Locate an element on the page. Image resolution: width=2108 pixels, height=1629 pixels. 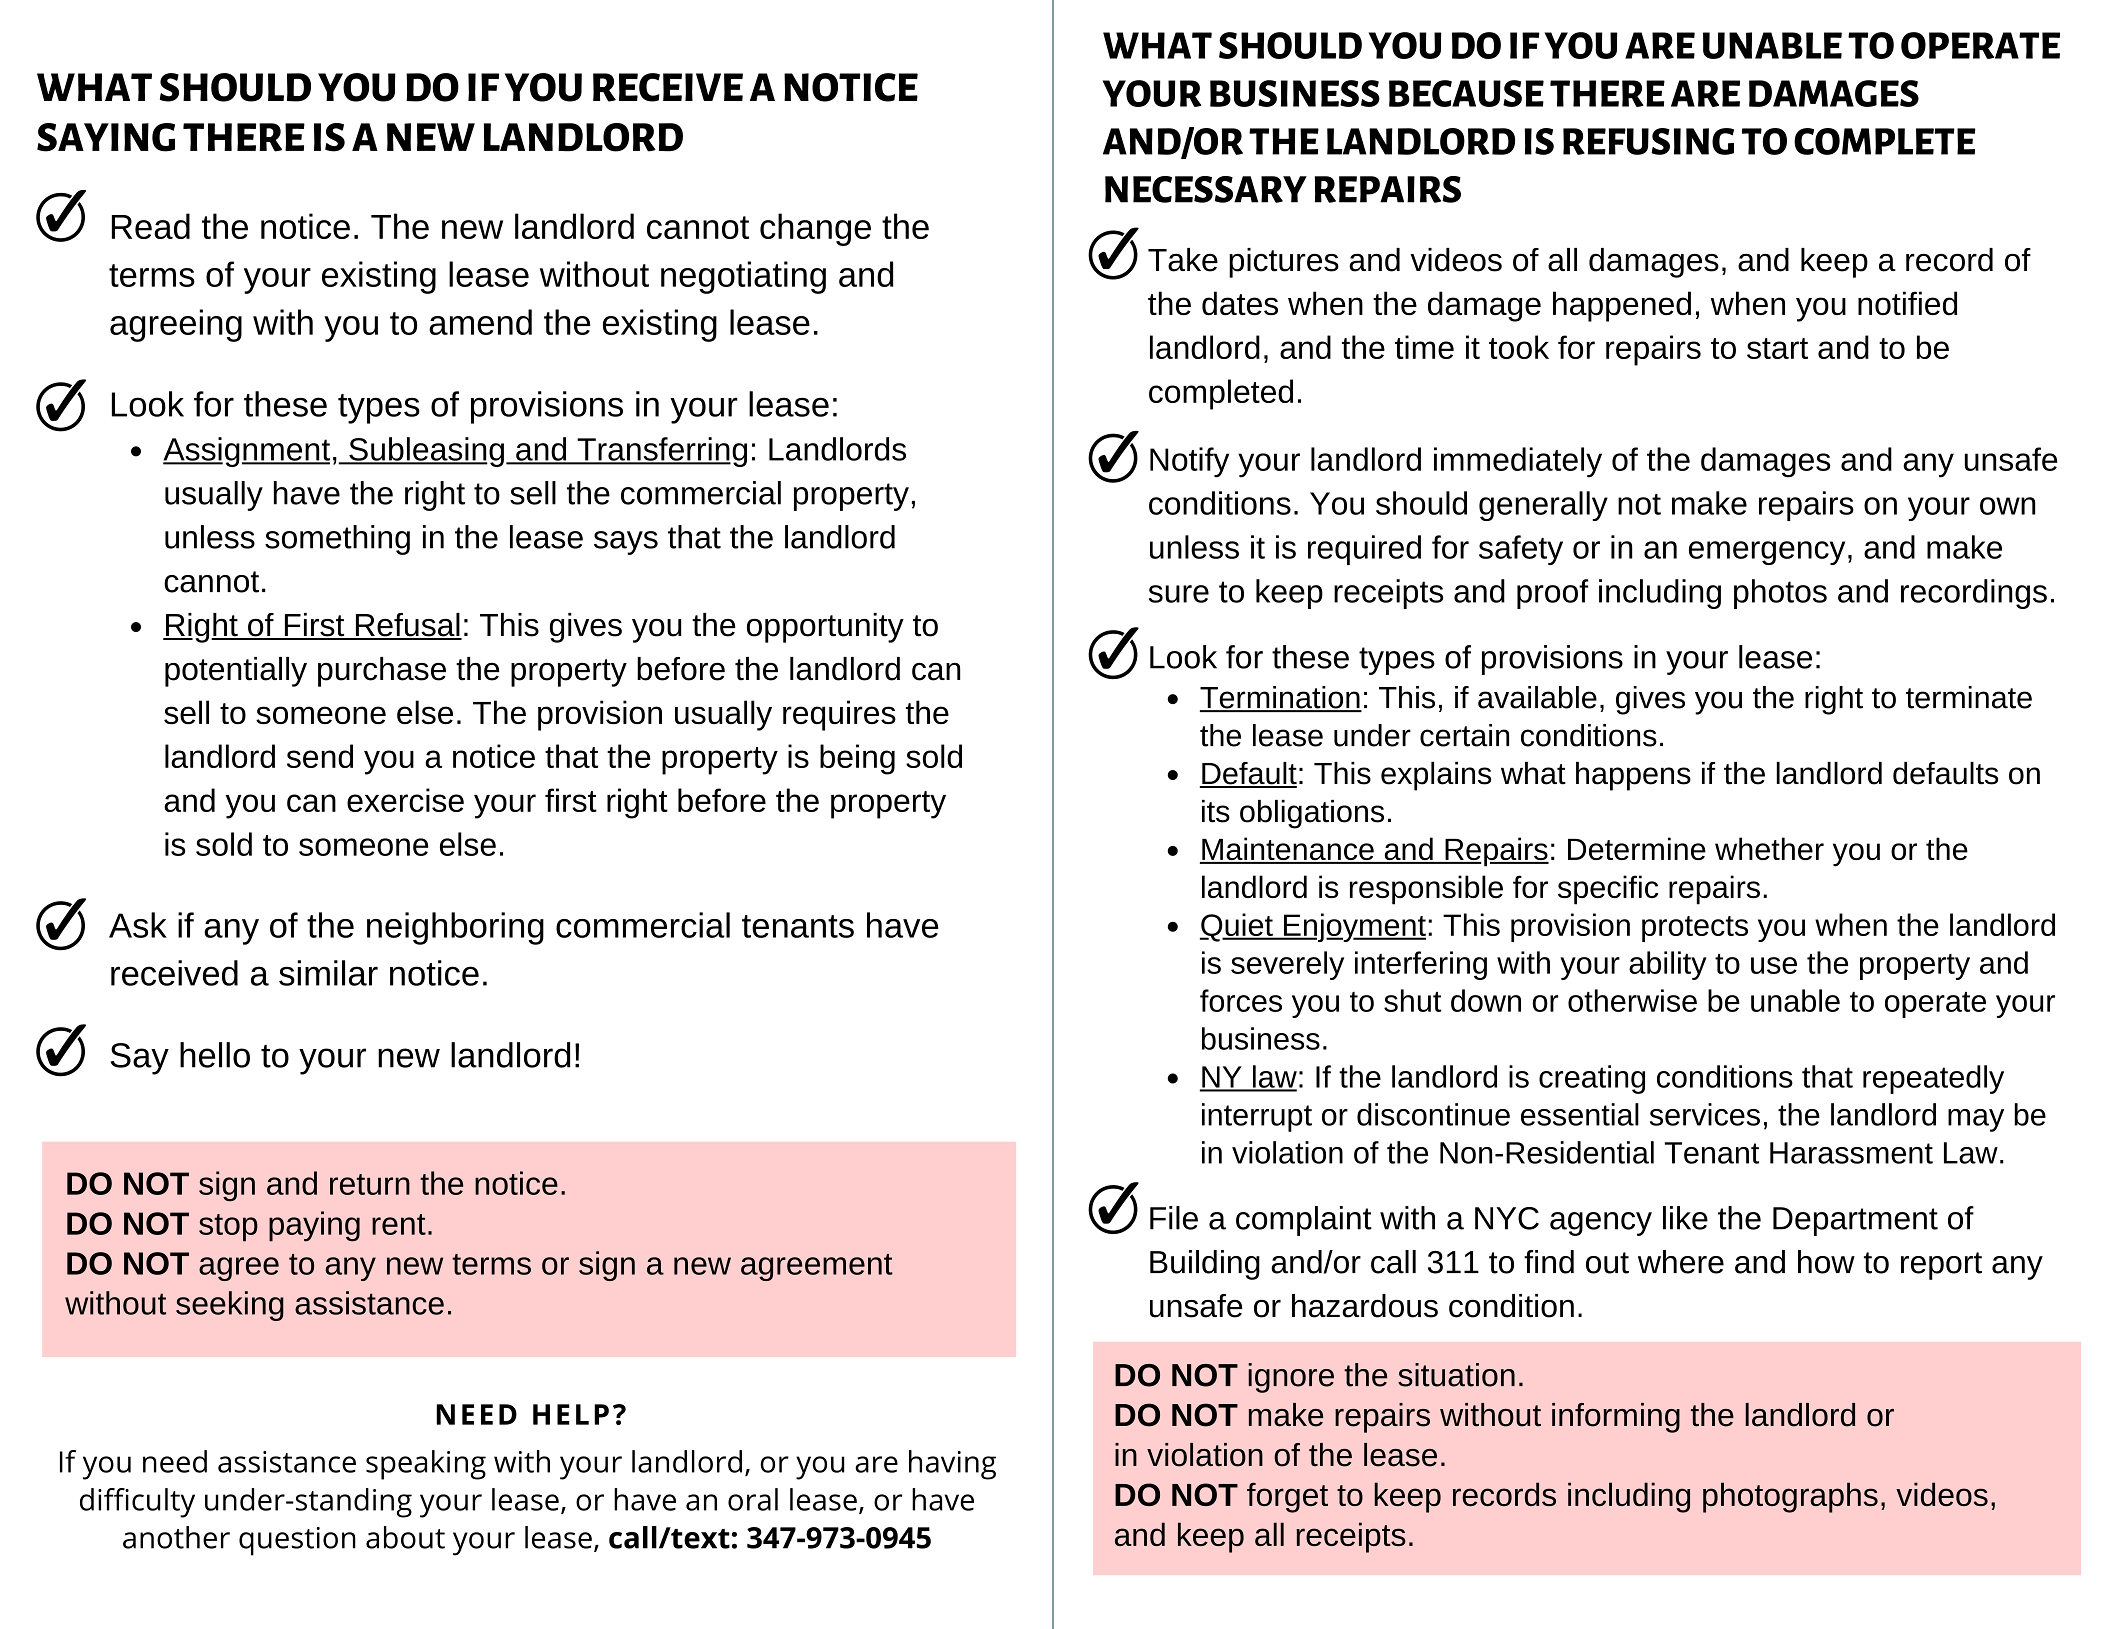
how is located at coordinates (1826, 1262).
